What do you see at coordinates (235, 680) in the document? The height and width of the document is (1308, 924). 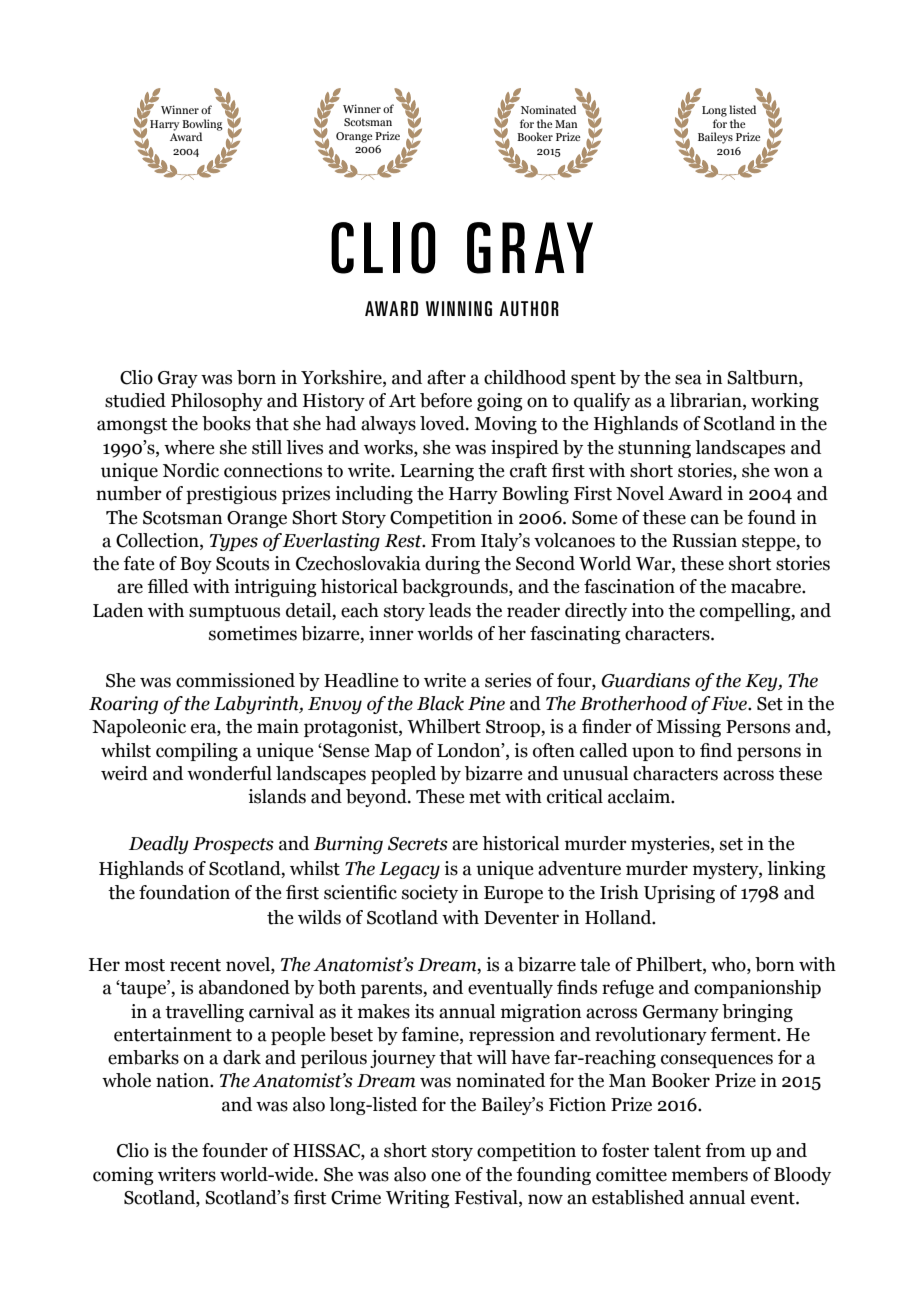 I see `commissioned` at bounding box center [235, 680].
